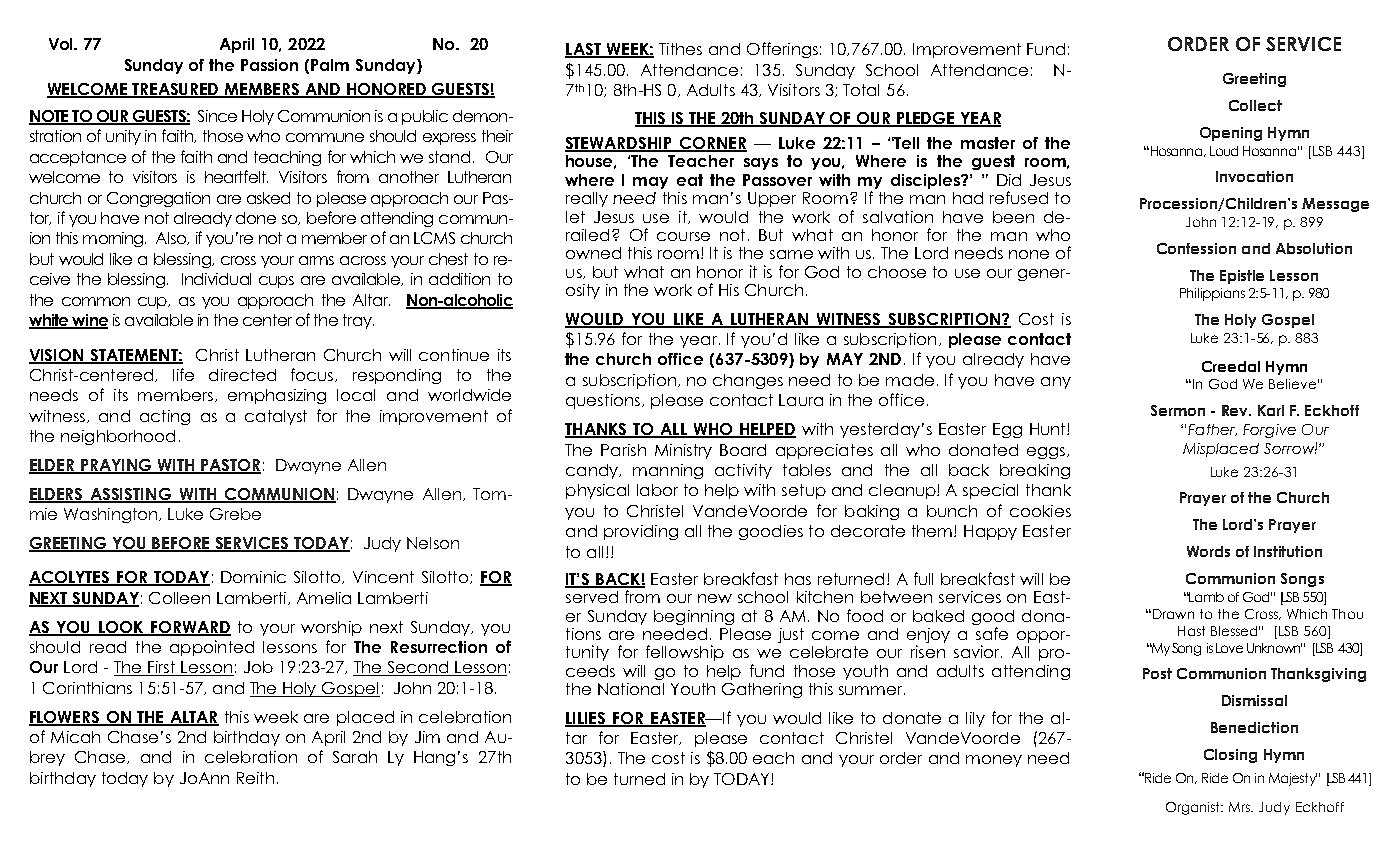 The image size is (1400, 850). I want to click on fellowship, so click(685, 653).
